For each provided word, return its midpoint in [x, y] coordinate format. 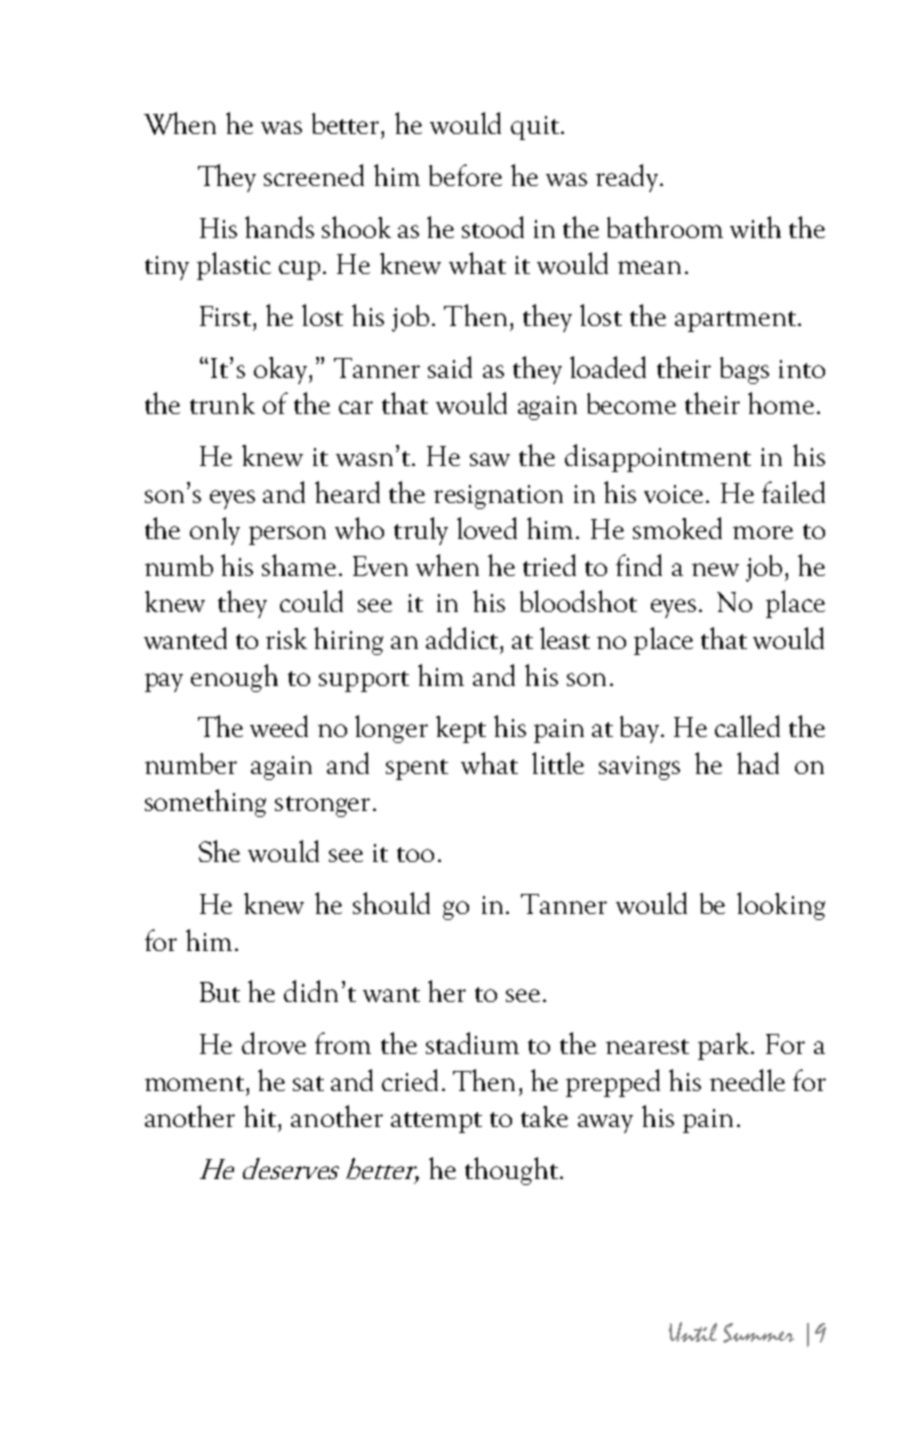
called [747, 726]
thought [511, 1171]
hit [261, 1116]
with [755, 227]
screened [314, 175]
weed [279, 726]
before [465, 175]
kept [461, 729]
